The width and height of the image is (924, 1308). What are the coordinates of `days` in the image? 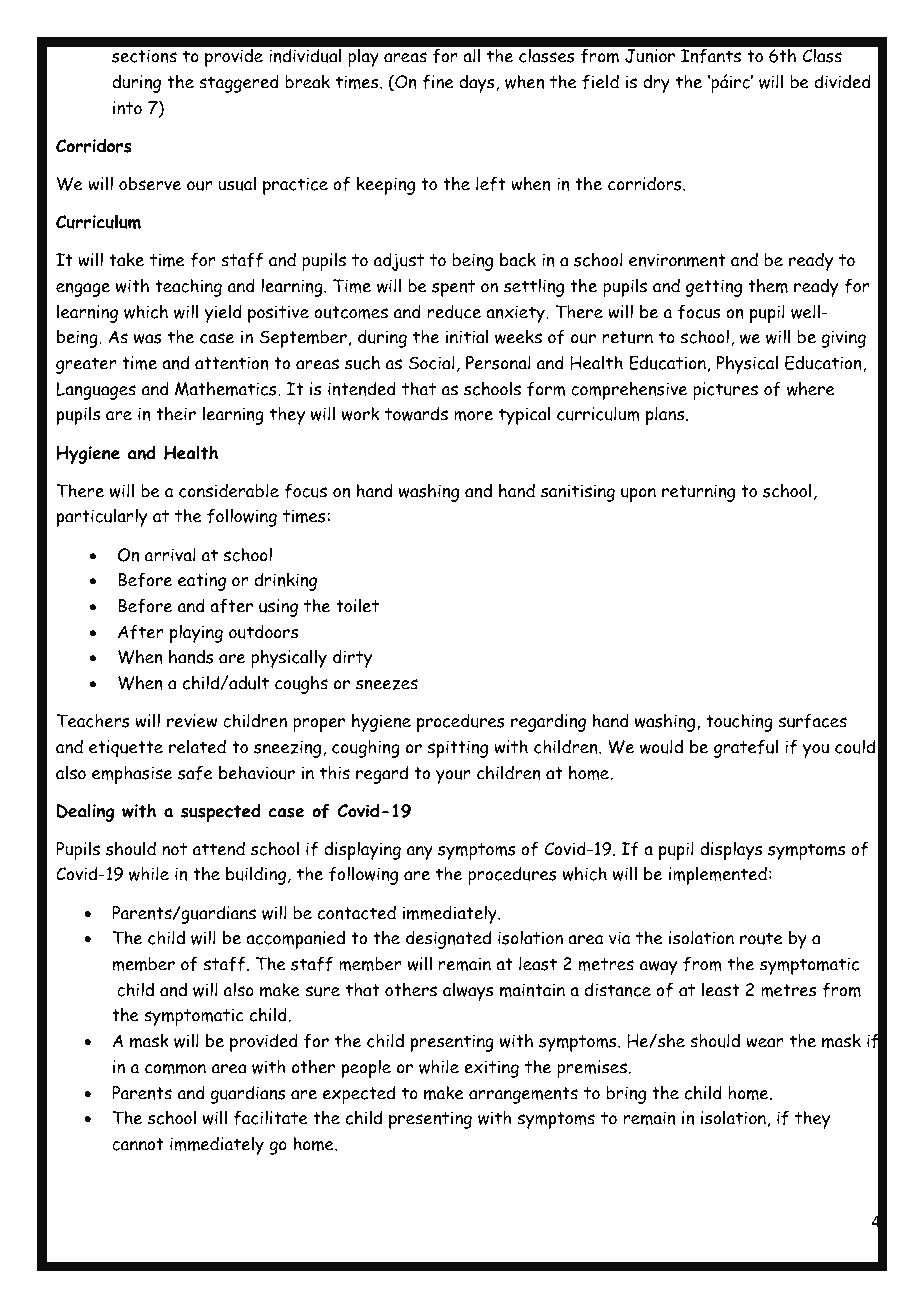 It's located at (476, 83).
